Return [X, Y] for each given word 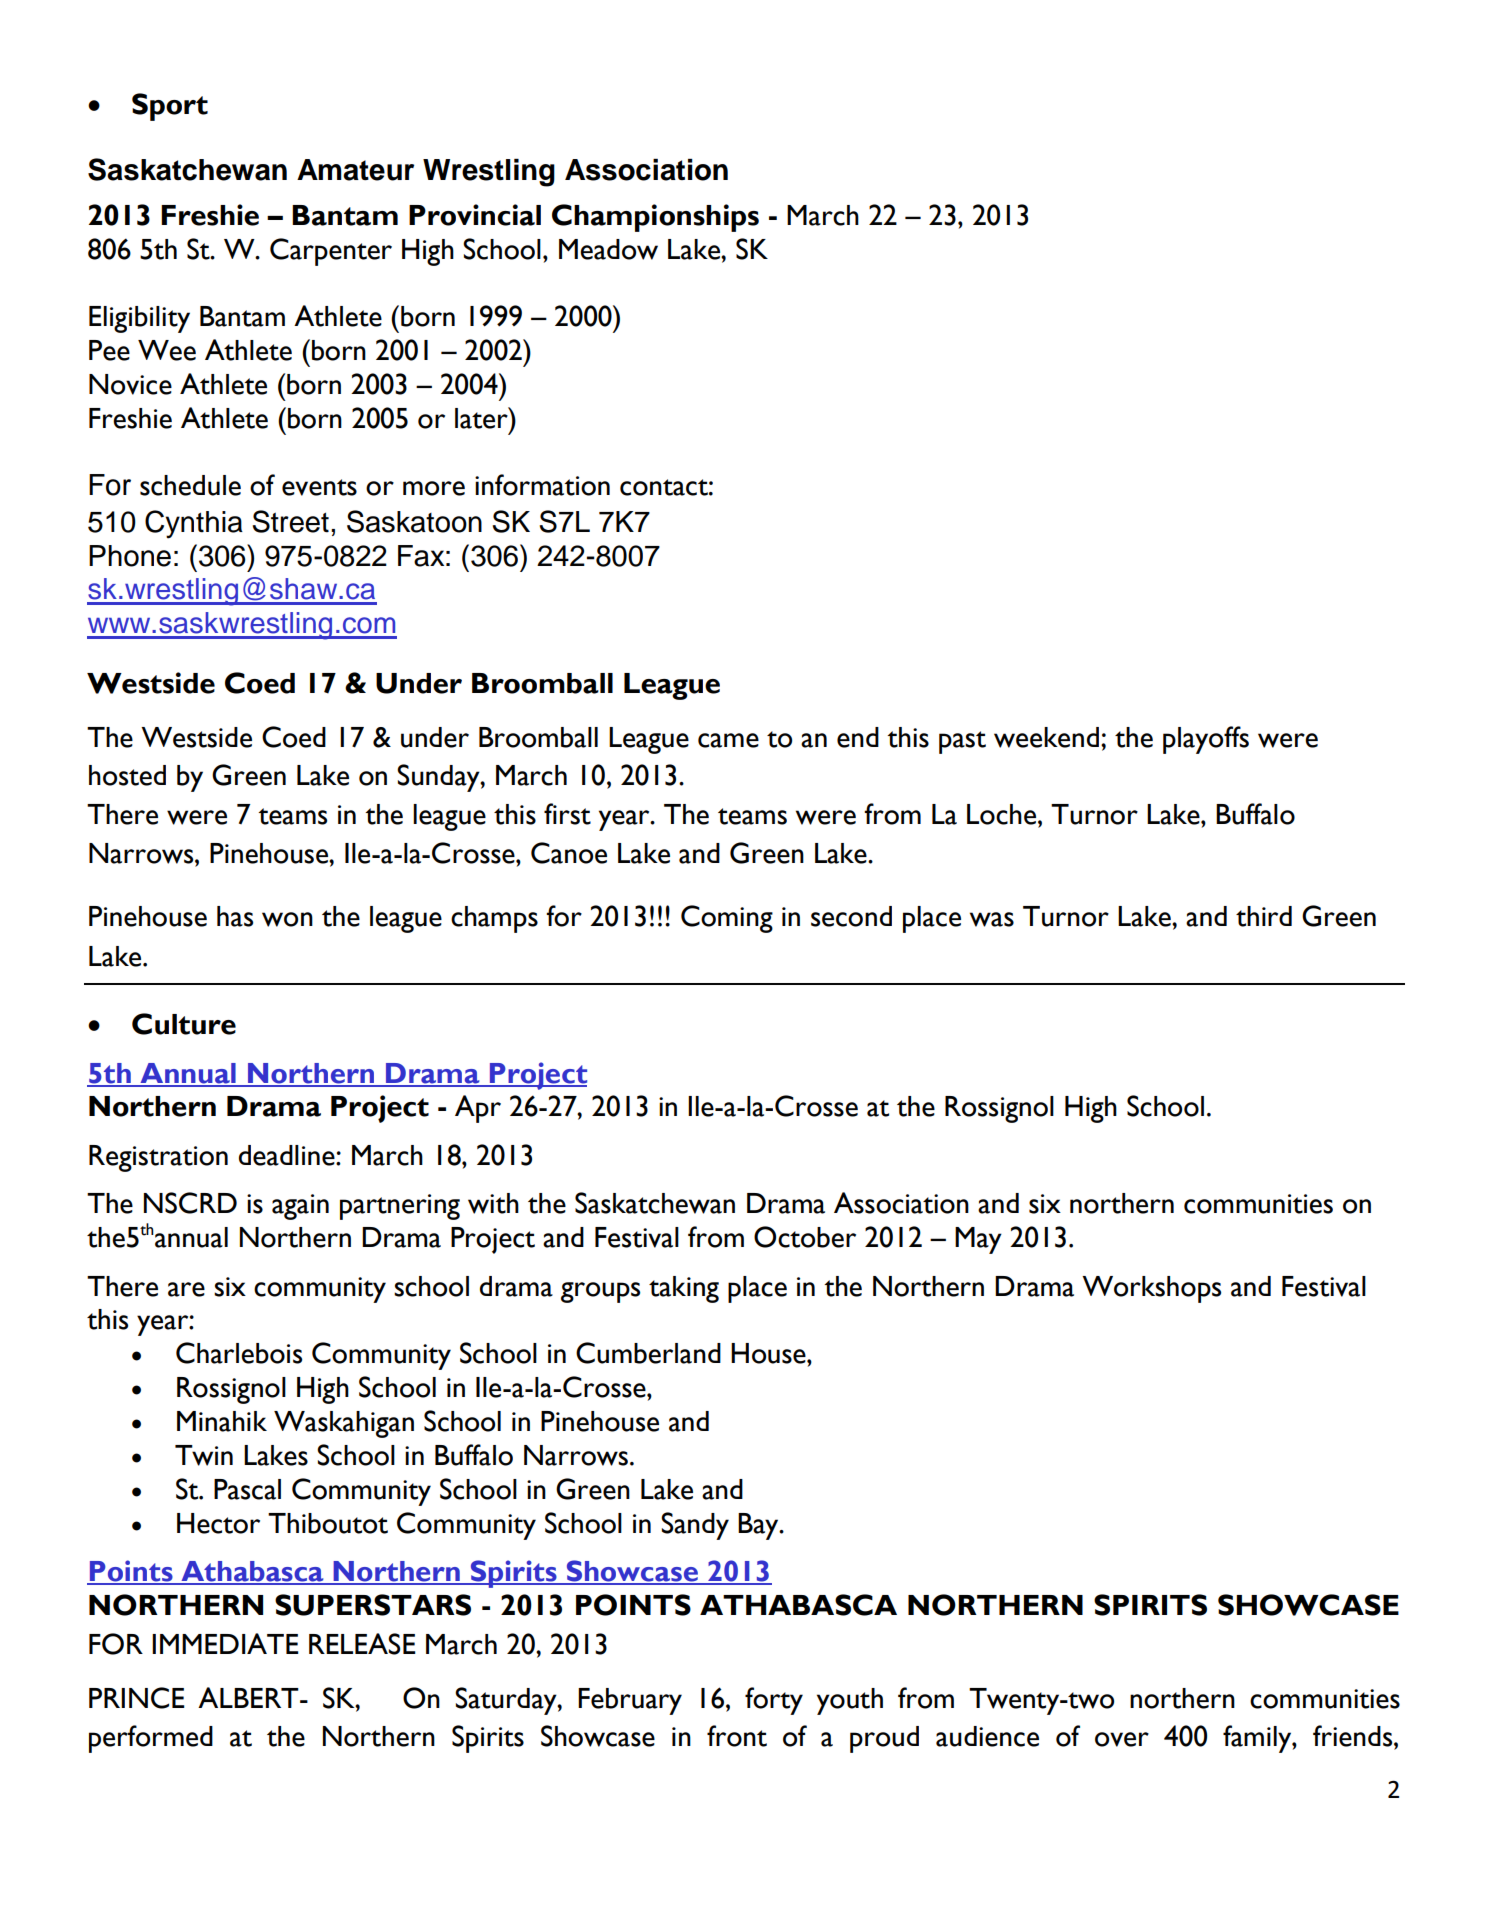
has [235, 916]
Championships [655, 218]
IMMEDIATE [225, 1643]
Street [291, 521]
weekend [1046, 737]
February [630, 1701]
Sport [170, 107]
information [542, 485]
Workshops [1151, 1289]
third [1264, 916]
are [186, 1289]
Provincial [475, 215]
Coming [727, 919]
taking [684, 1289]
